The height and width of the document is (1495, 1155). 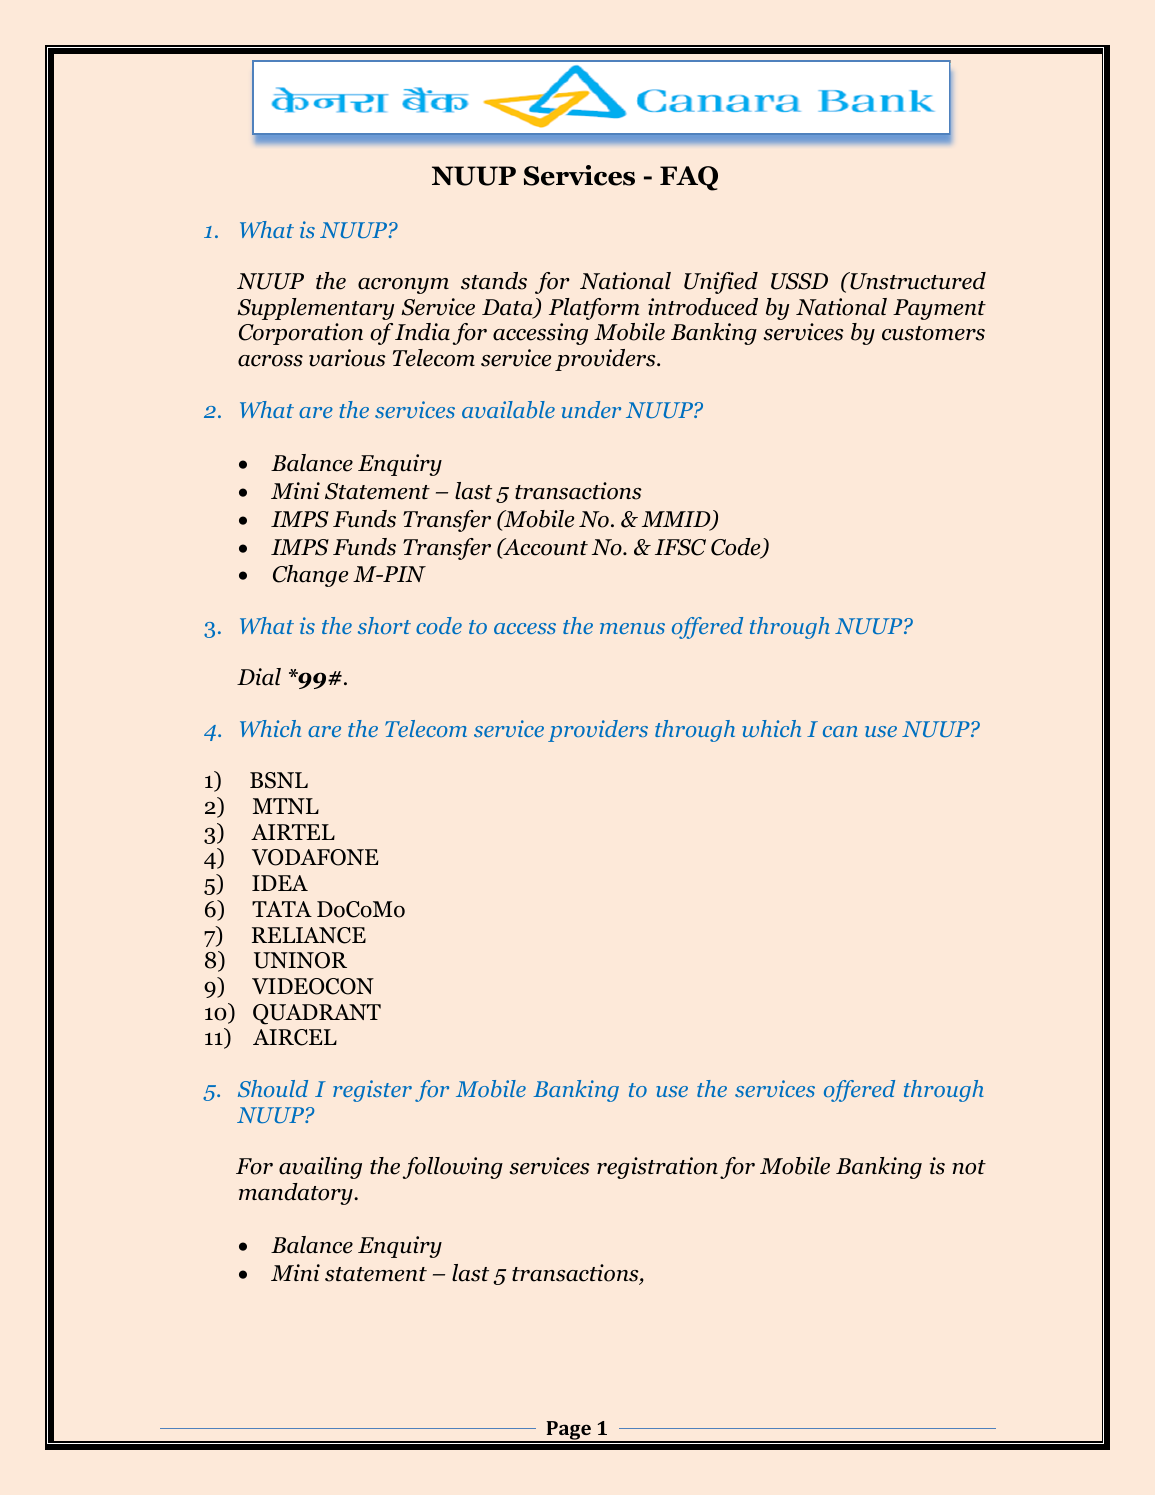 I want to click on Page, so click(x=568, y=1432).
